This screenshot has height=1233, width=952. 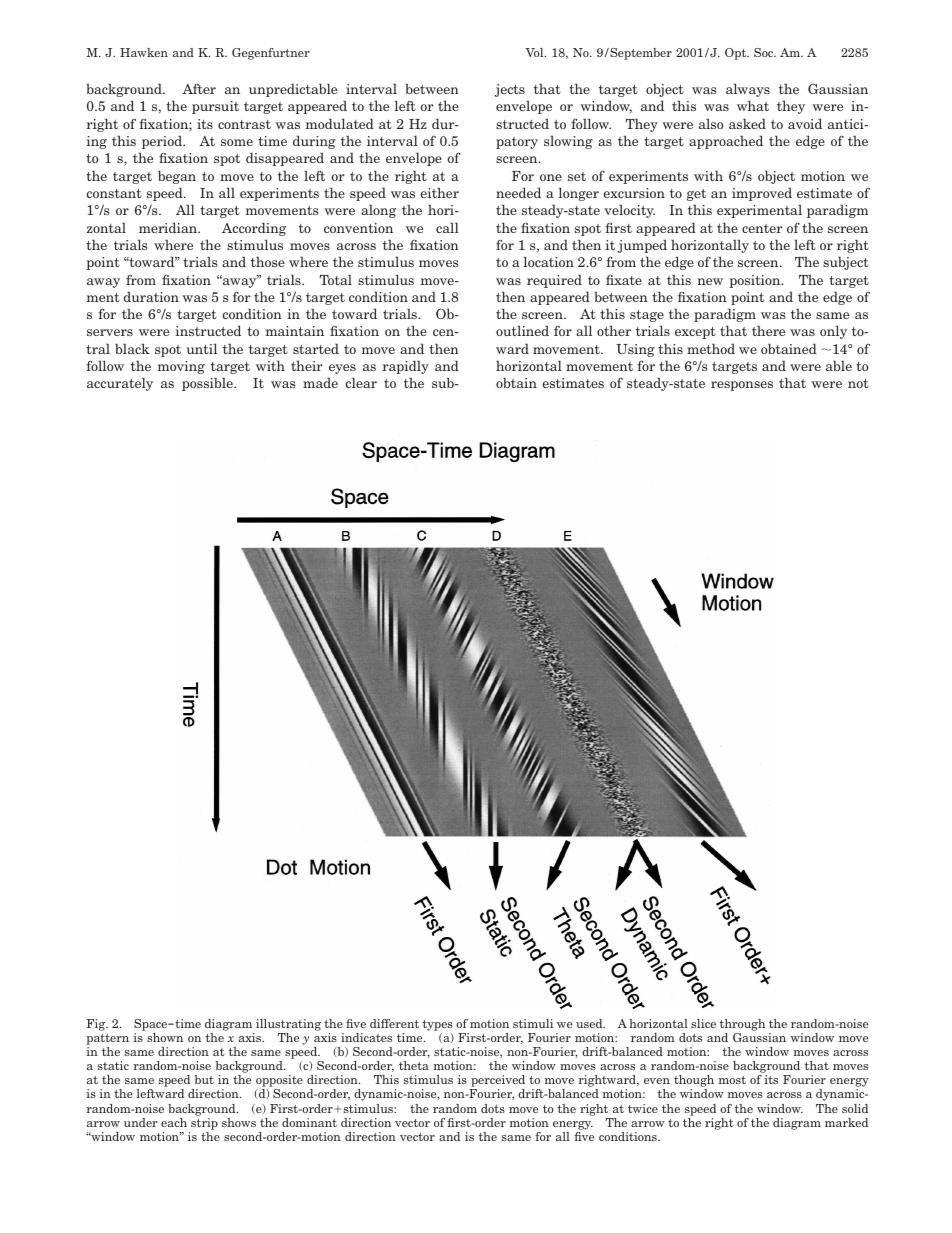 What do you see at coordinates (204, 1079) in the screenshot?
I see `but` at bounding box center [204, 1079].
